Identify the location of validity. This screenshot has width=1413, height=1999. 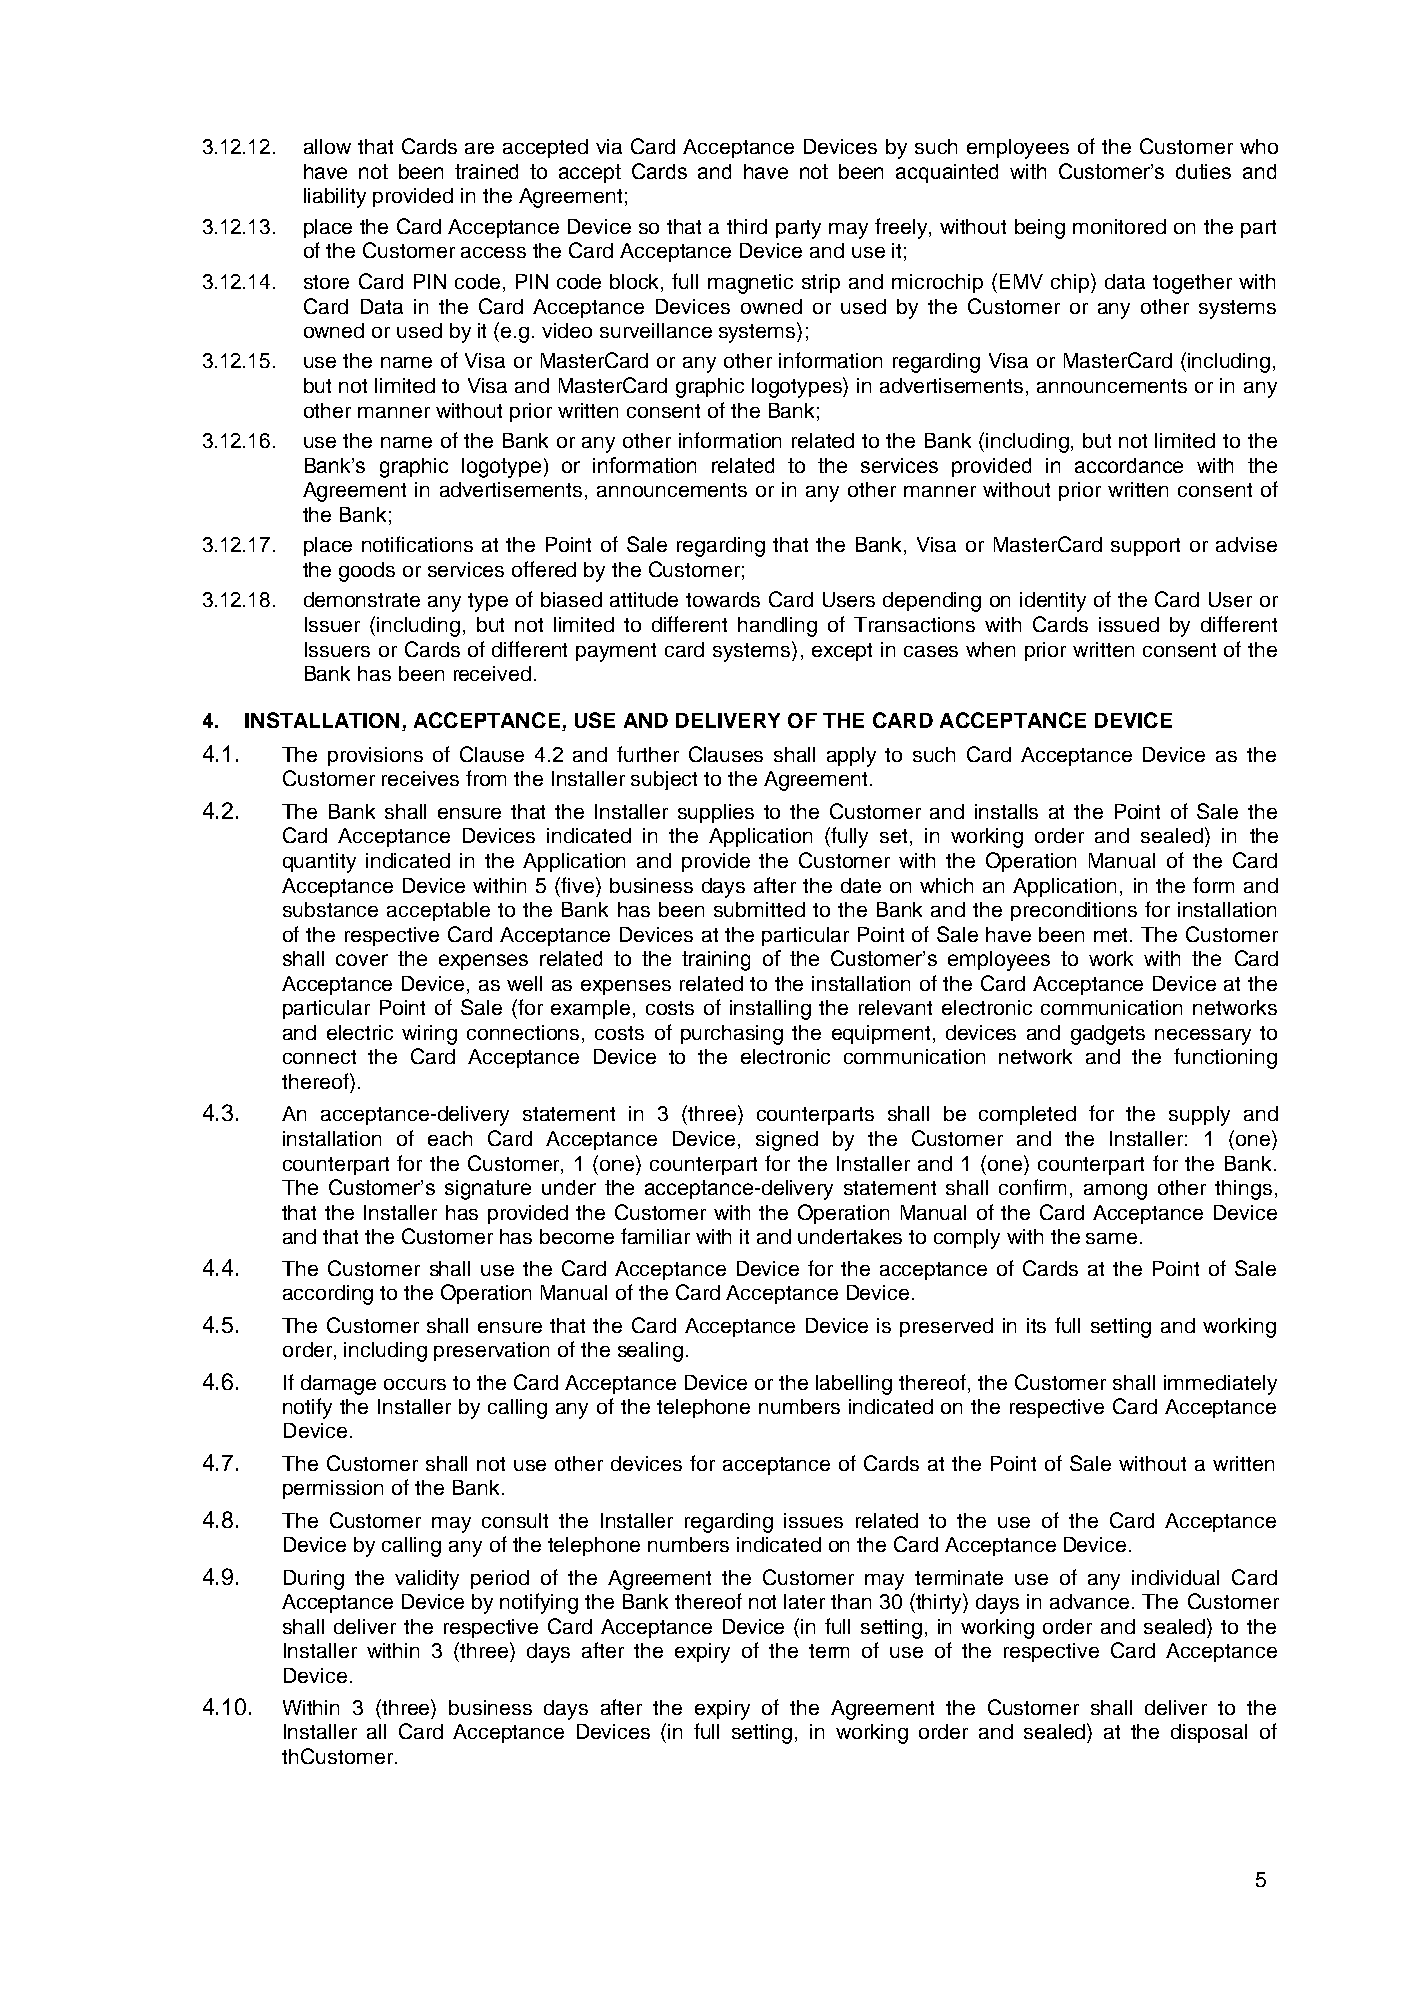
(427, 1580).
